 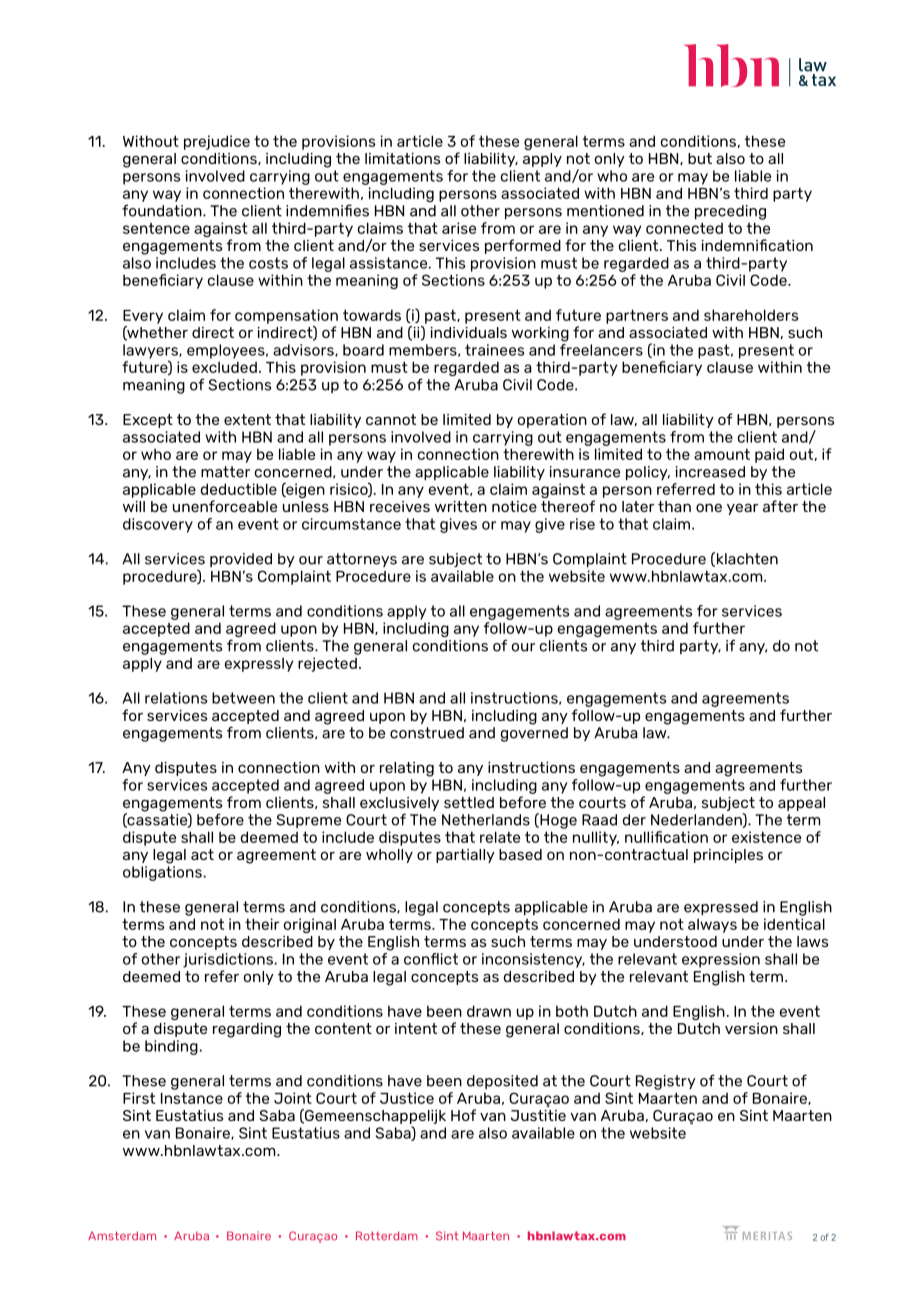 What do you see at coordinates (217, 142) in the screenshot?
I see `prejudice` at bounding box center [217, 142].
